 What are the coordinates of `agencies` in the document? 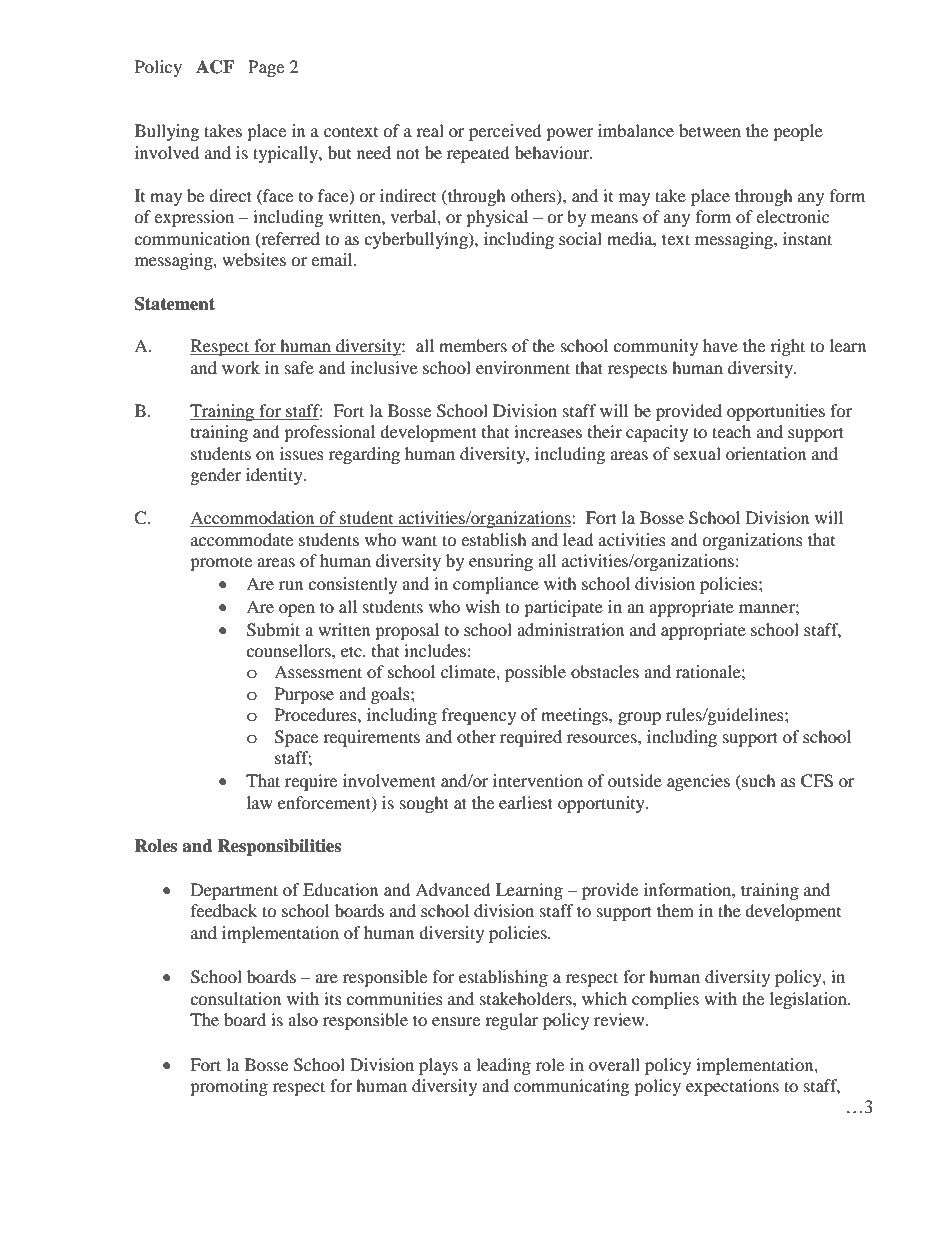 It's located at (698, 782).
